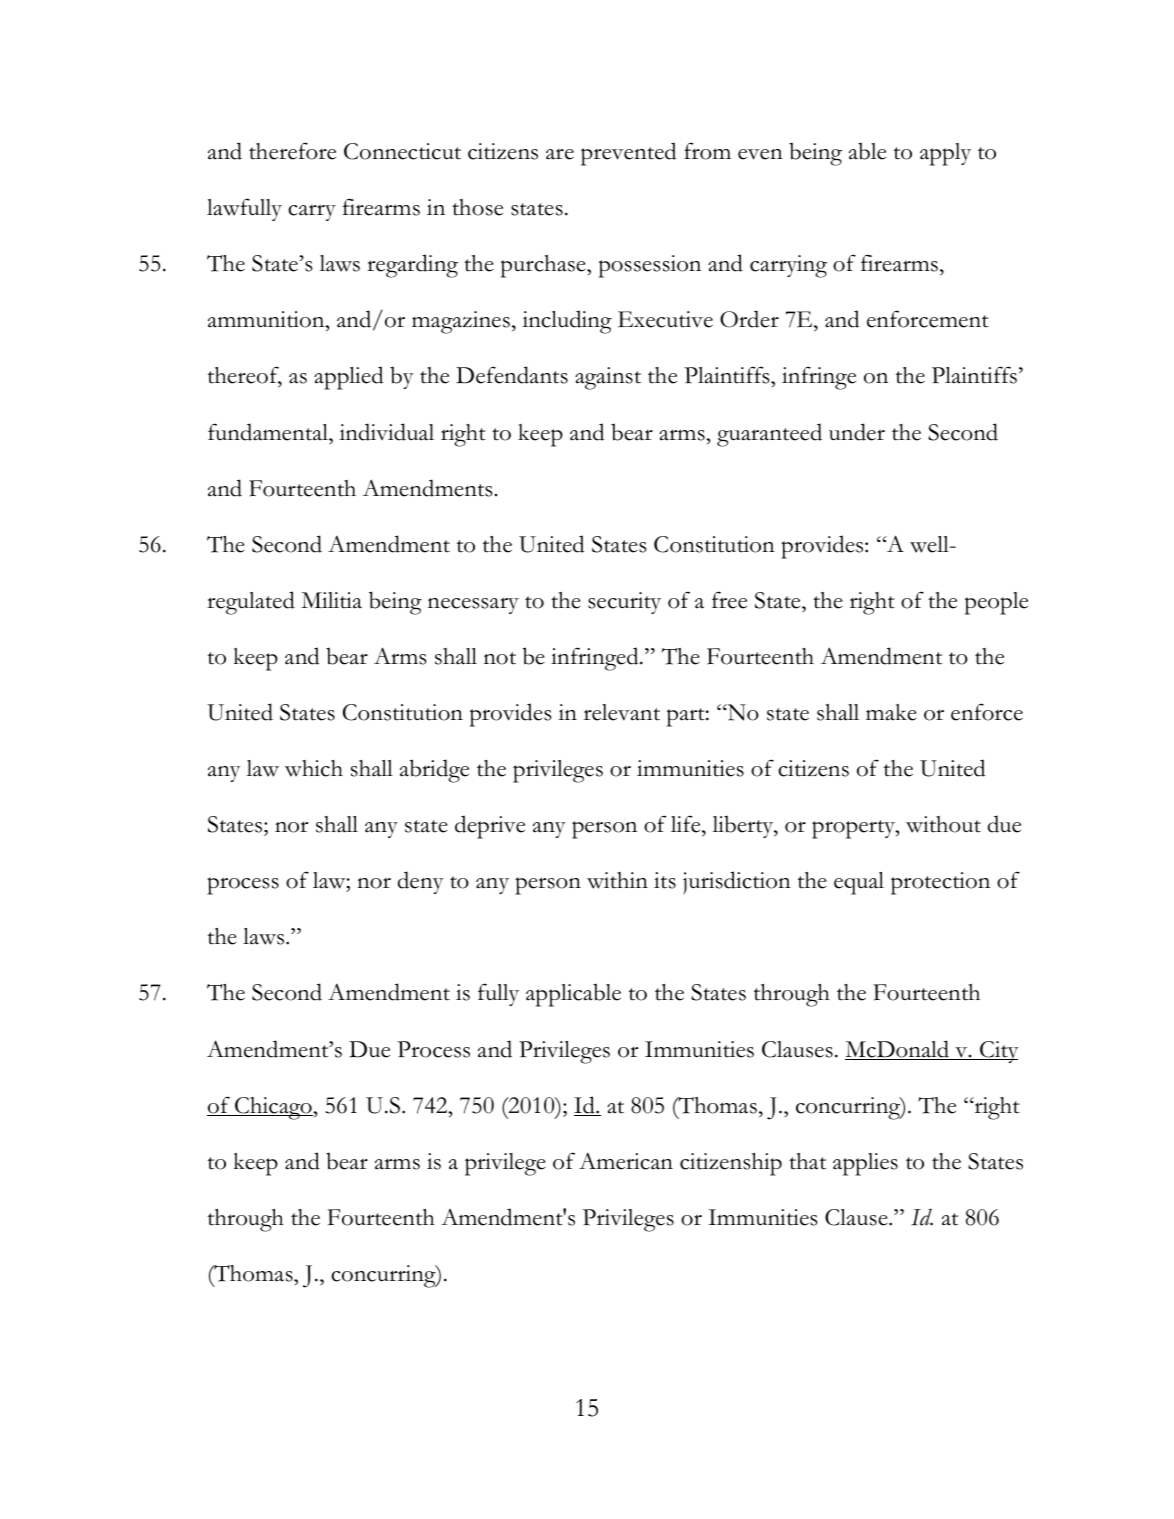  I want to click on Connecticut, so click(402, 151).
